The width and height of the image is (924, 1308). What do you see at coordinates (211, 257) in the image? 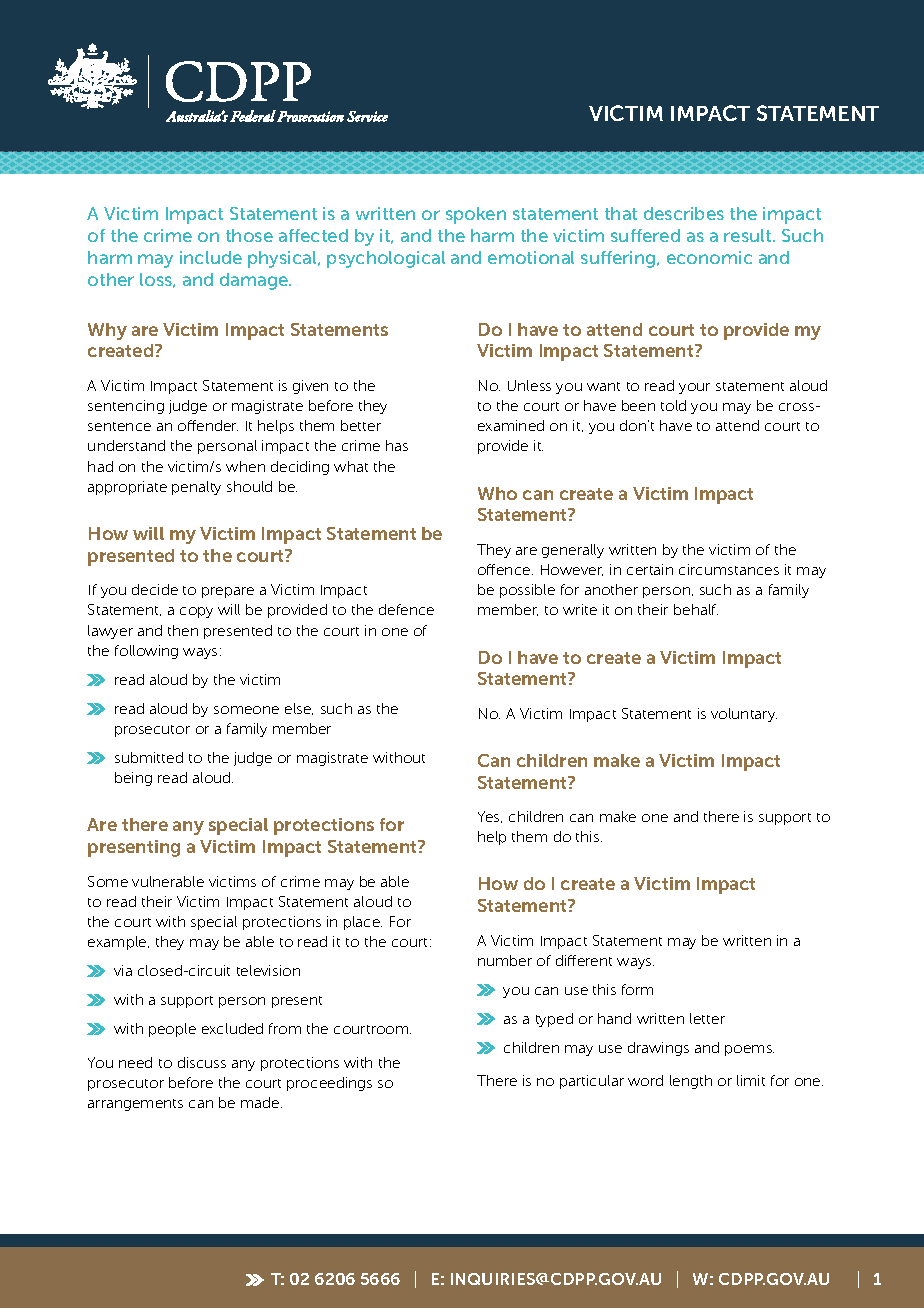
I see `include` at bounding box center [211, 257].
